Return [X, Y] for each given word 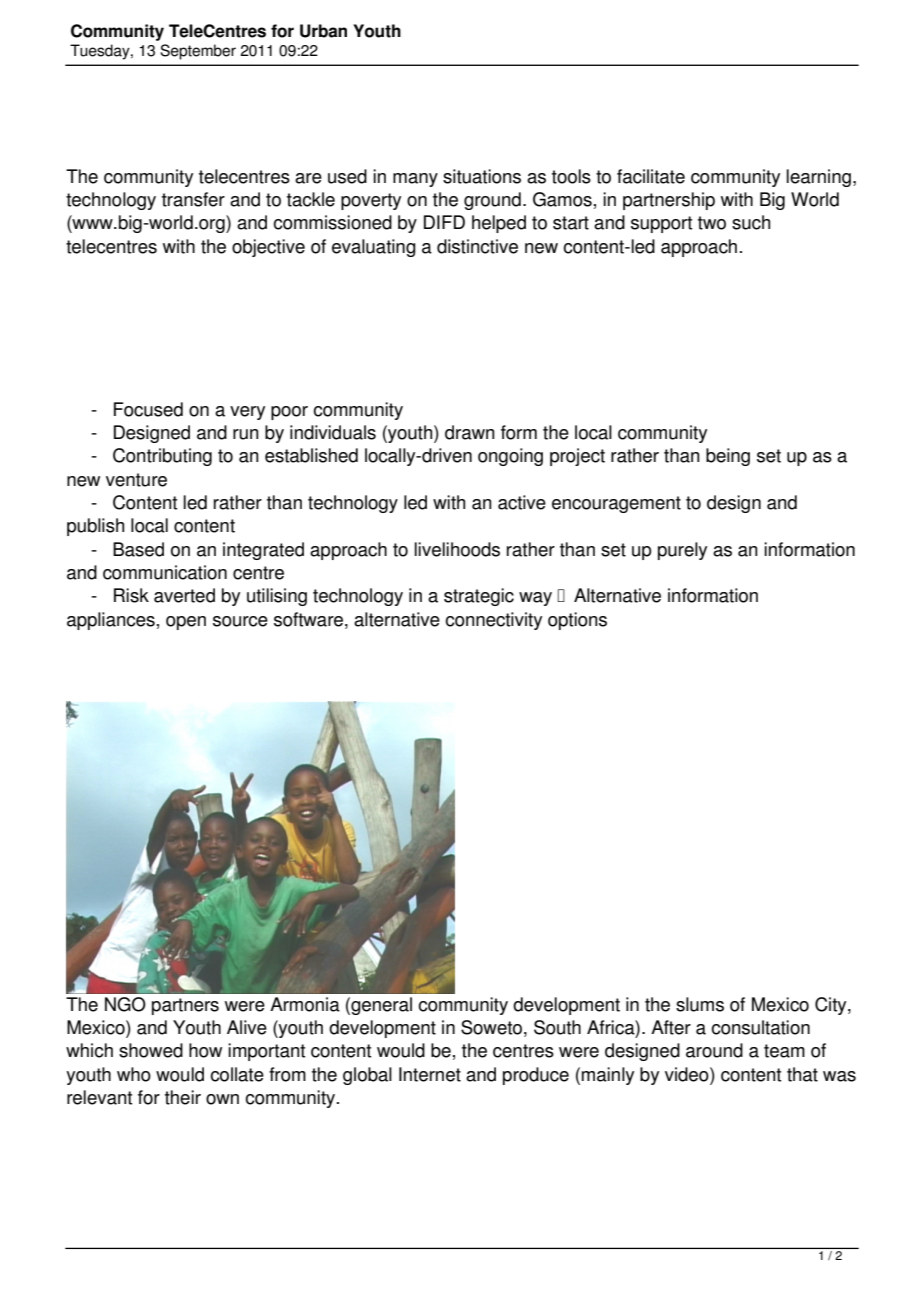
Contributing [162, 457]
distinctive [477, 246]
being [728, 457]
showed [151, 1050]
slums [700, 1004]
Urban [323, 31]
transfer [193, 199]
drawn [470, 432]
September [198, 52]
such [751, 222]
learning [818, 178]
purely [682, 551]
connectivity [493, 621]
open [186, 623]
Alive [247, 1027]
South [557, 1027]
